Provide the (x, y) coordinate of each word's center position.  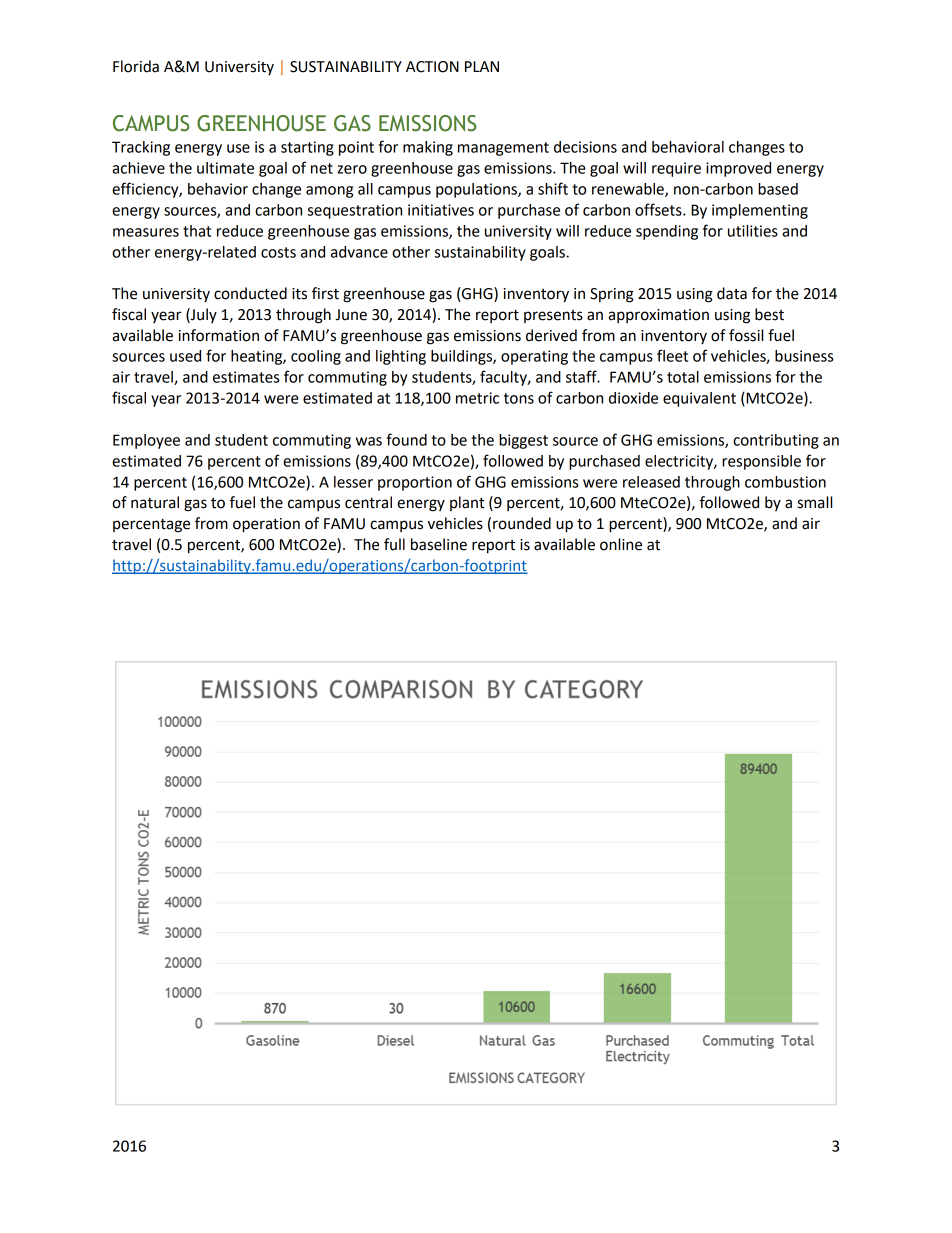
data (732, 293)
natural (155, 502)
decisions (585, 147)
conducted (250, 293)
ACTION (432, 67)
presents (553, 316)
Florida (136, 66)
